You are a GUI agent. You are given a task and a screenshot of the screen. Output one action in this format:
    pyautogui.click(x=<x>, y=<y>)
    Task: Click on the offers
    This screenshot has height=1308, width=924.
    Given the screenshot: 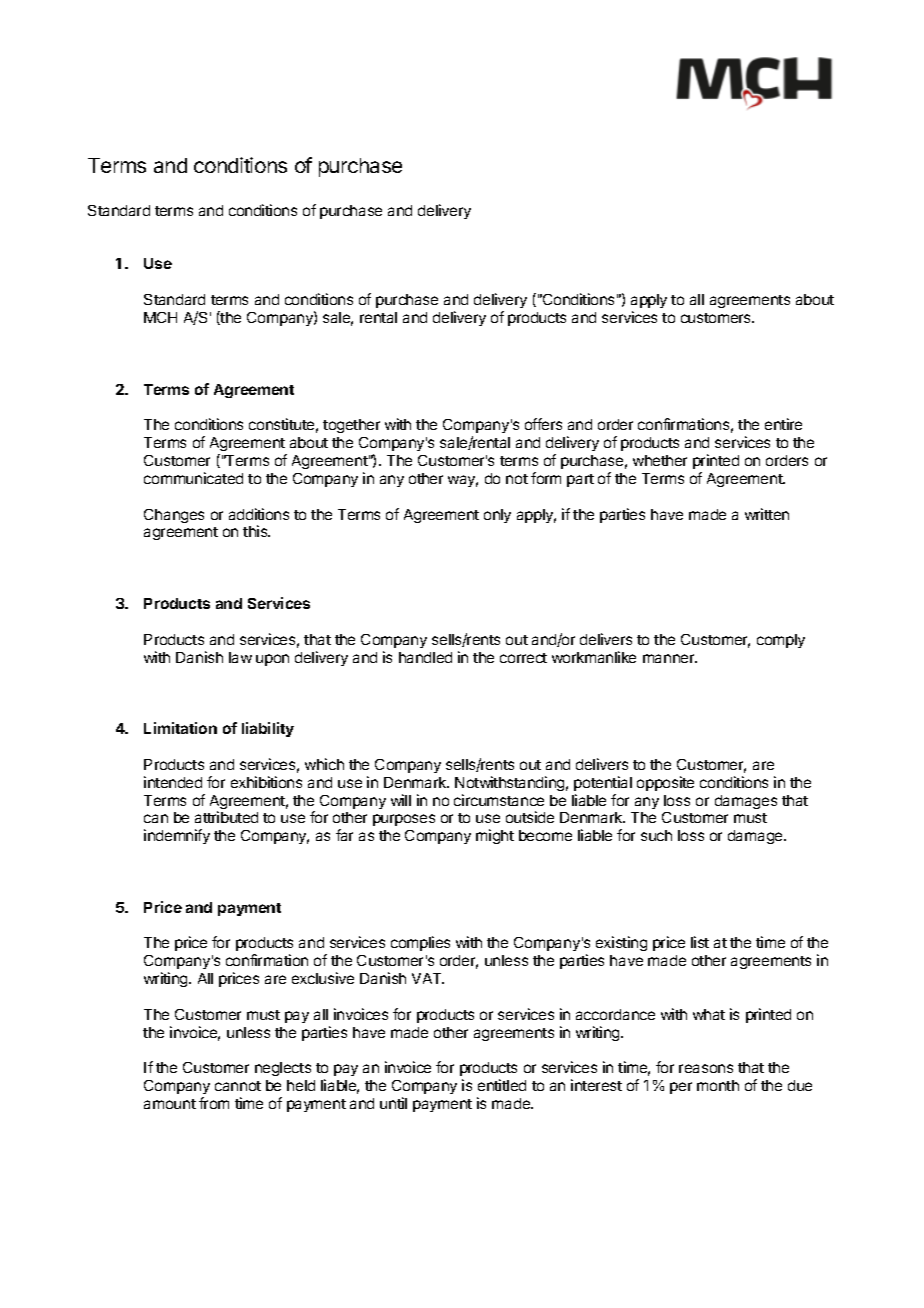 What is the action you would take?
    pyautogui.click(x=543, y=424)
